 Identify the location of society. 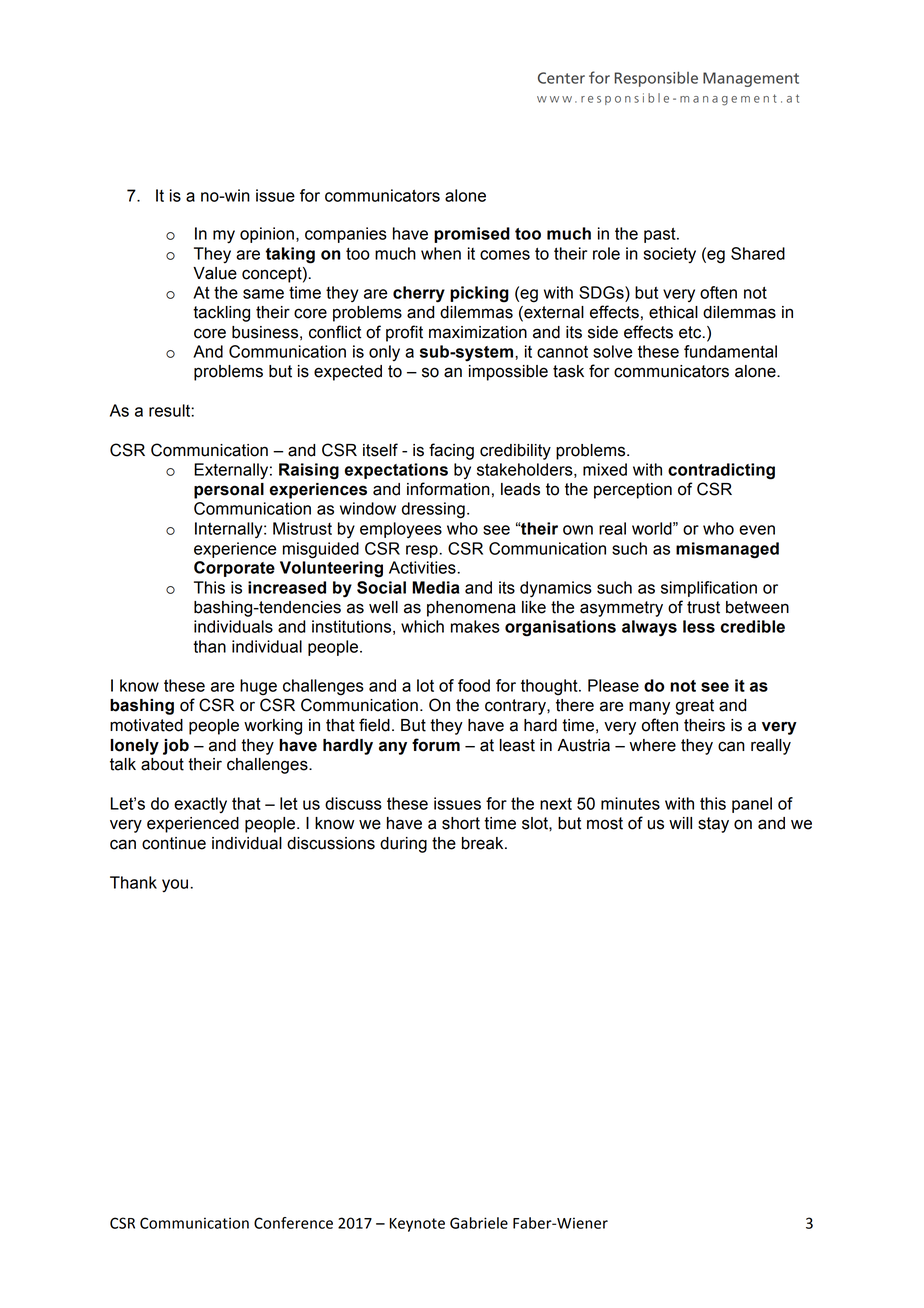
(669, 255).
